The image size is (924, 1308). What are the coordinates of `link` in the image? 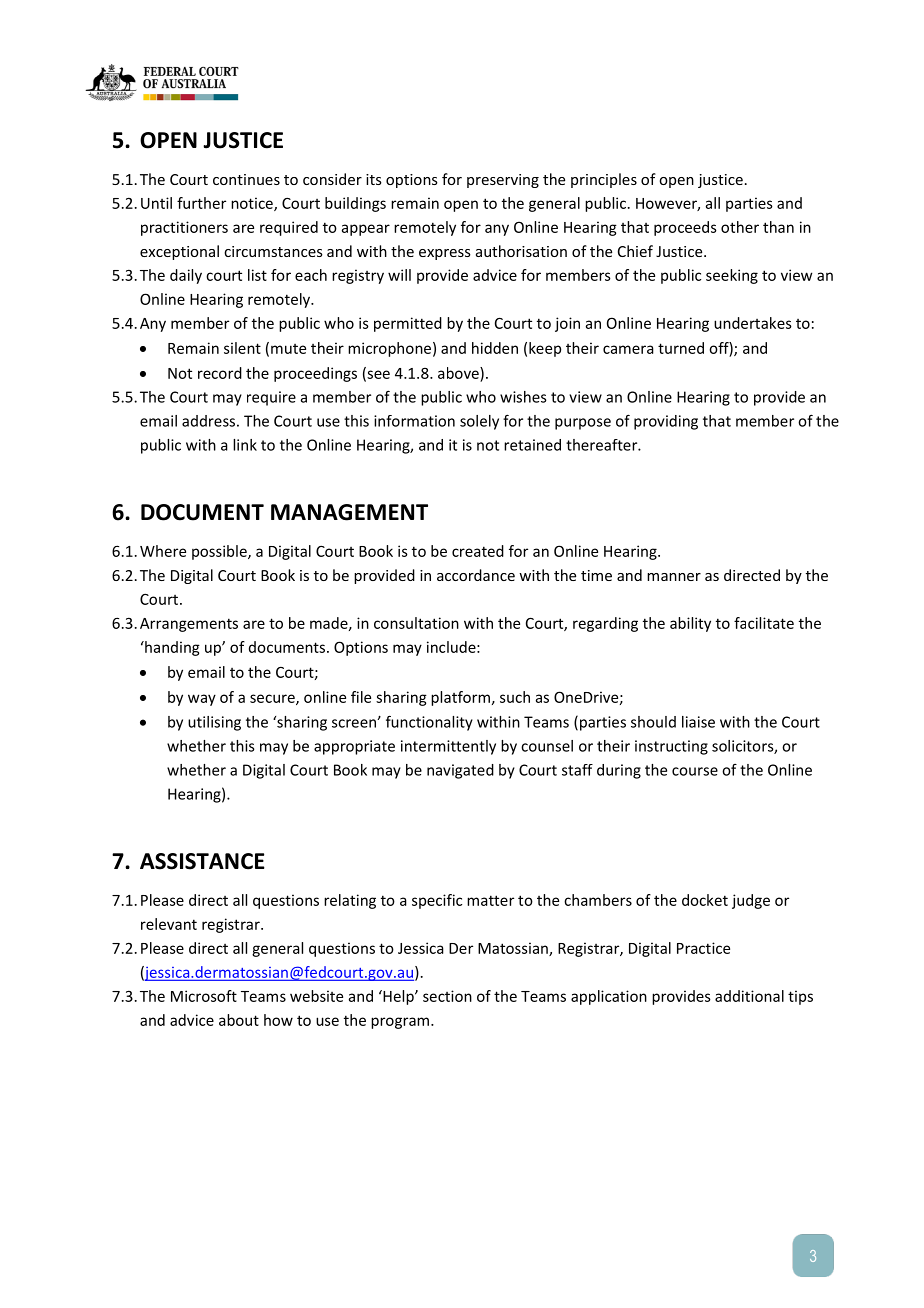 It's located at (245, 445).
